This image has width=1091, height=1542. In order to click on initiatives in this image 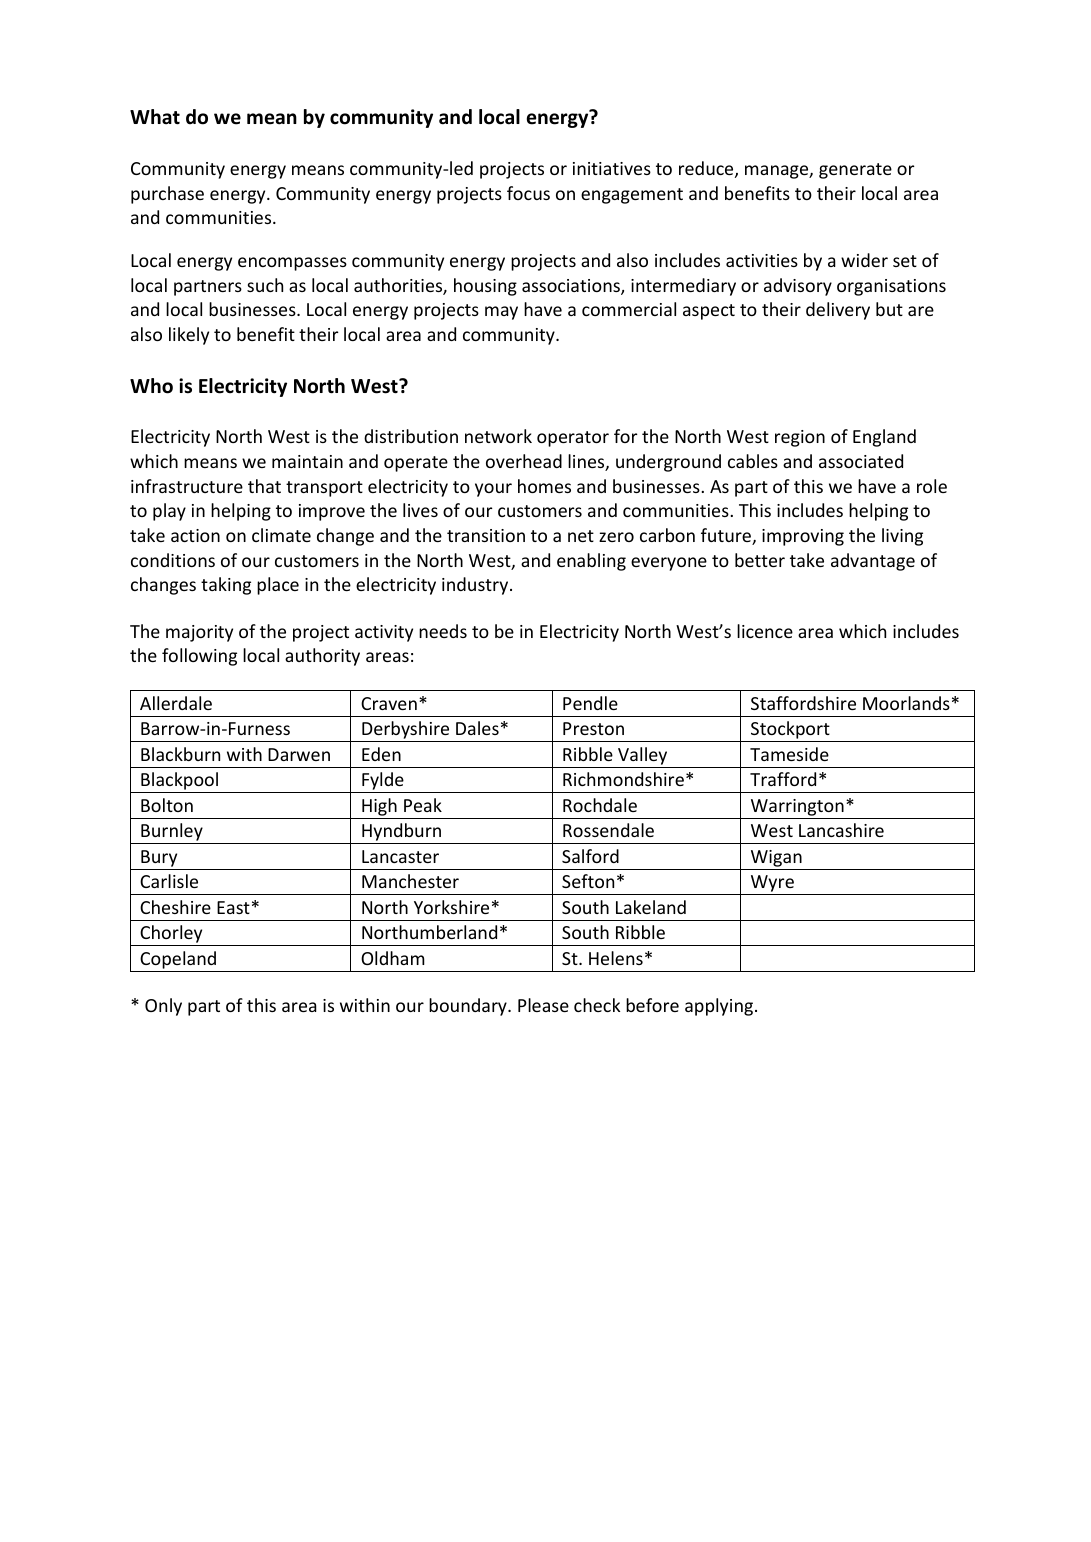, I will do `click(612, 168)`.
